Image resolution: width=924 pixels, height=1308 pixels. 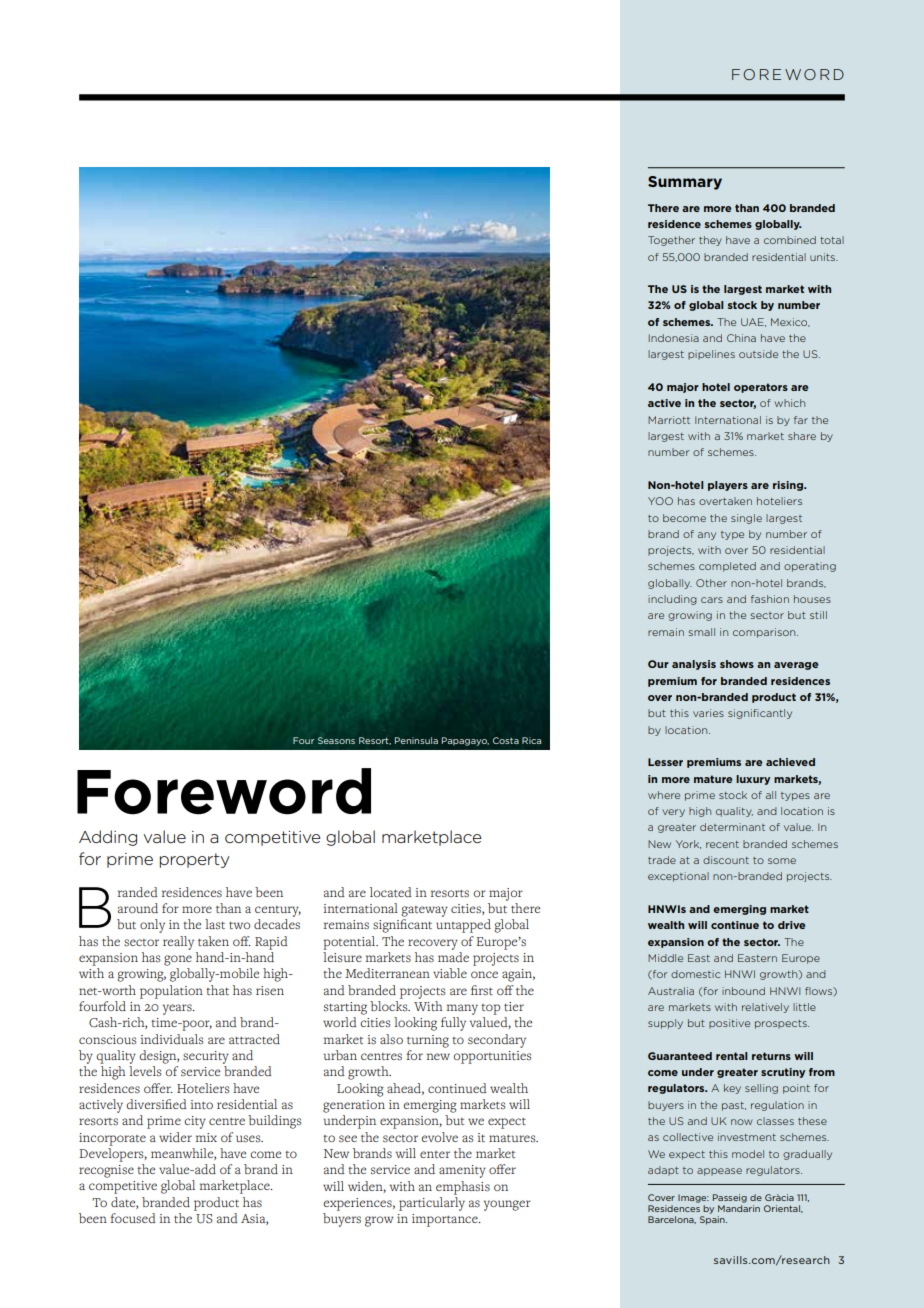 What do you see at coordinates (660, 501) in the page?
I see `YOO` at bounding box center [660, 501].
